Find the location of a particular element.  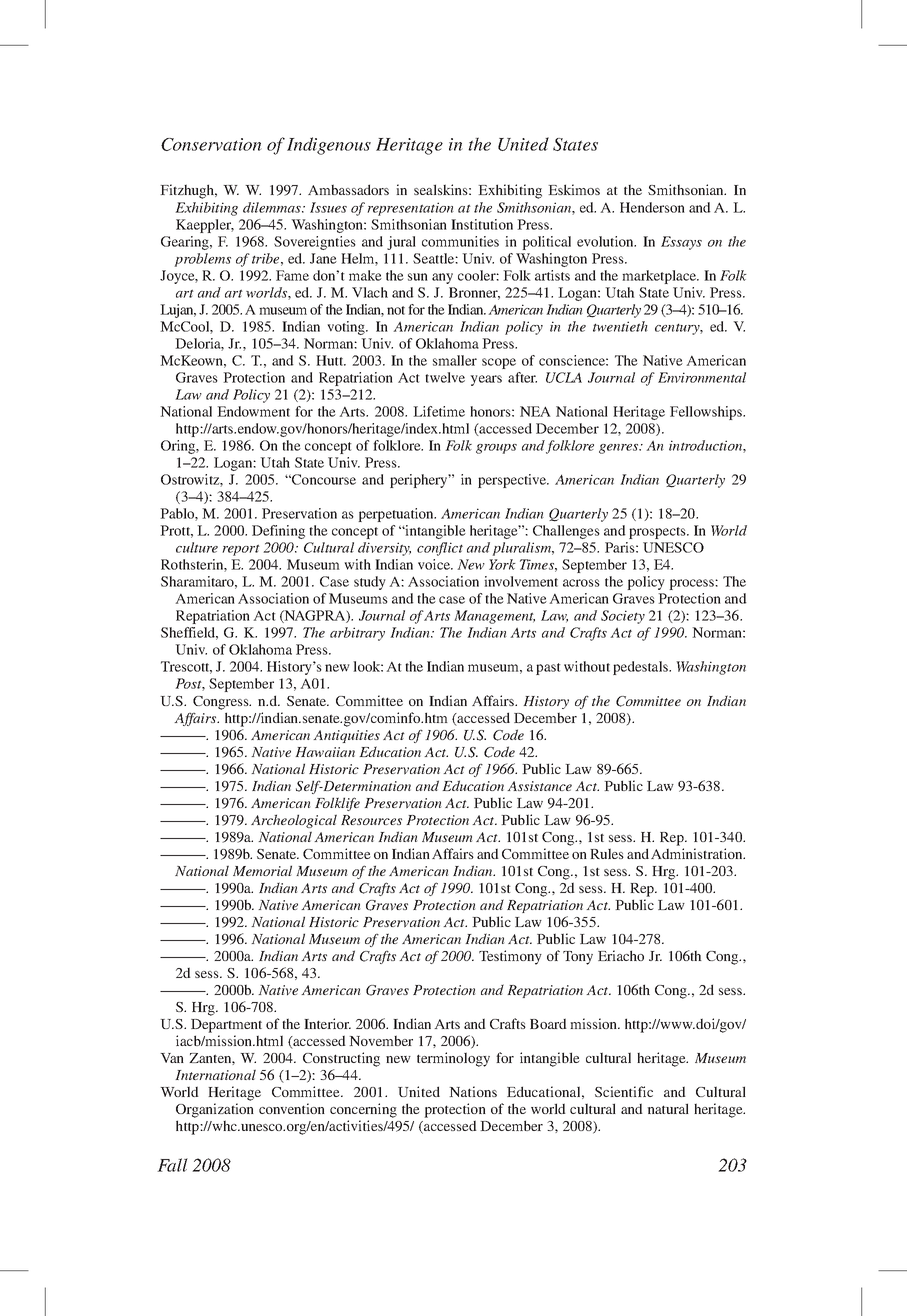

Antiquities is located at coordinates (346, 736).
